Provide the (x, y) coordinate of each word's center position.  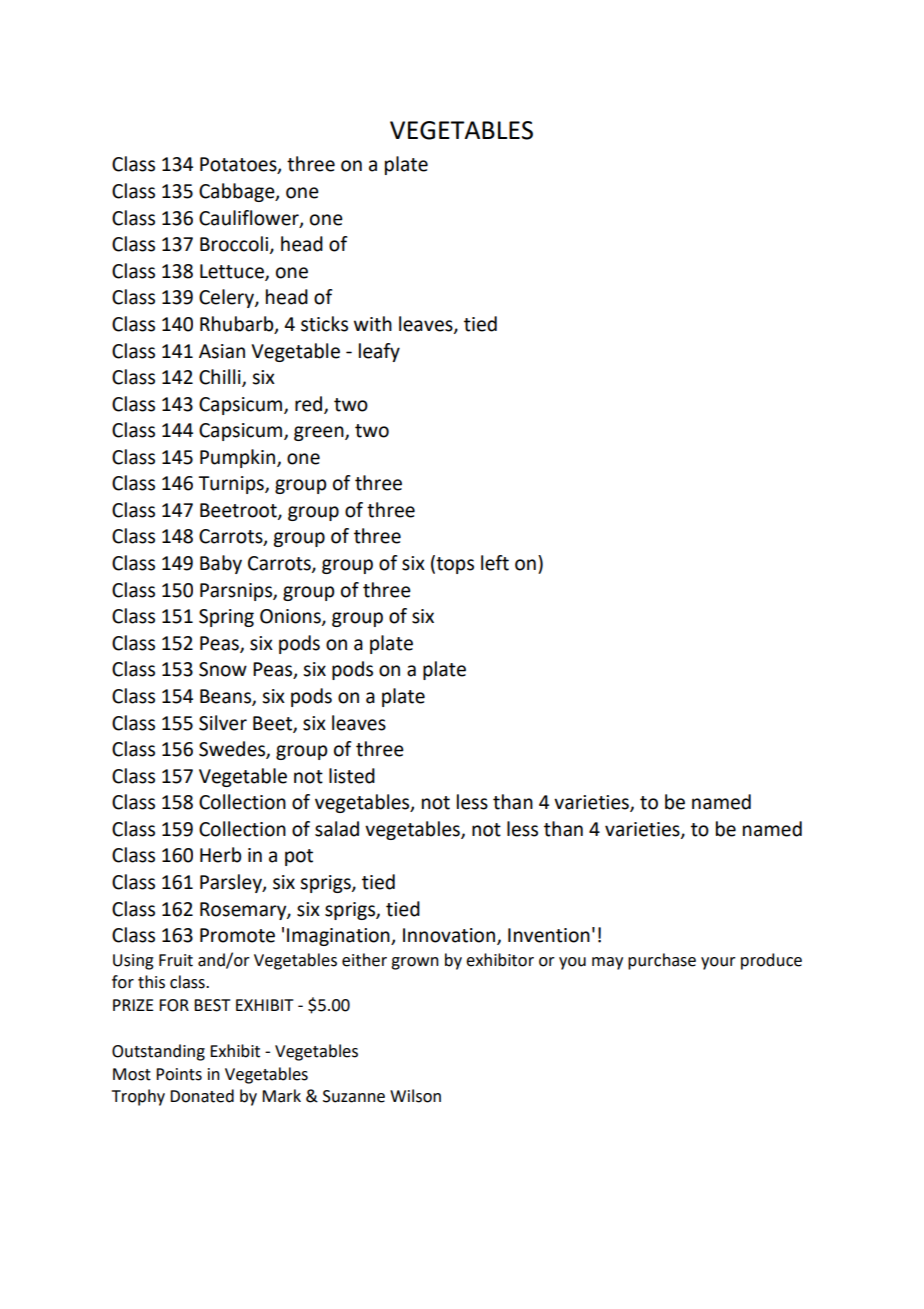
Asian (222, 351)
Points (179, 1074)
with (373, 324)
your (718, 963)
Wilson (415, 1096)
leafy (379, 352)
